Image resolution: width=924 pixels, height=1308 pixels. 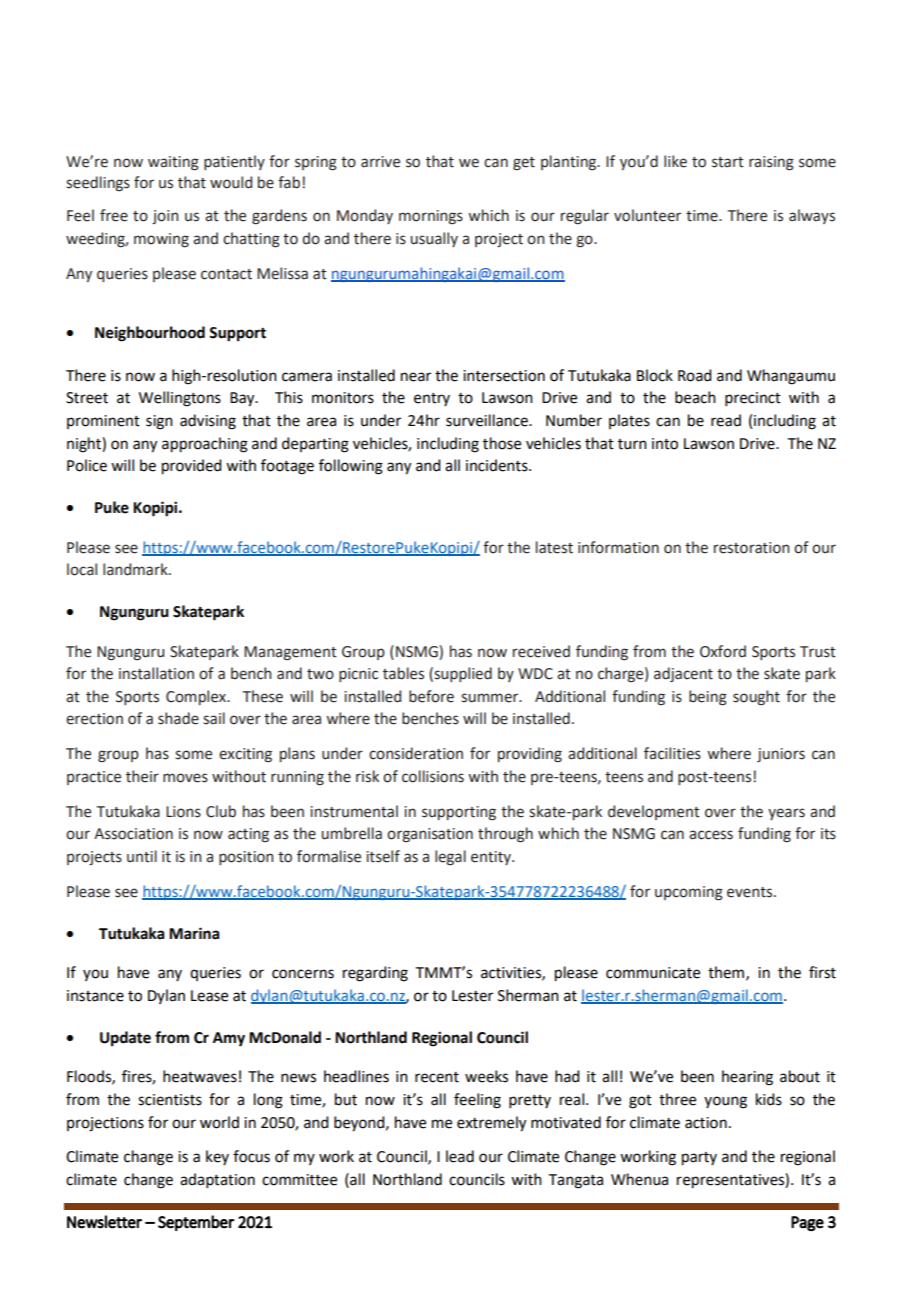 I want to click on adaptation, so click(x=217, y=1180).
